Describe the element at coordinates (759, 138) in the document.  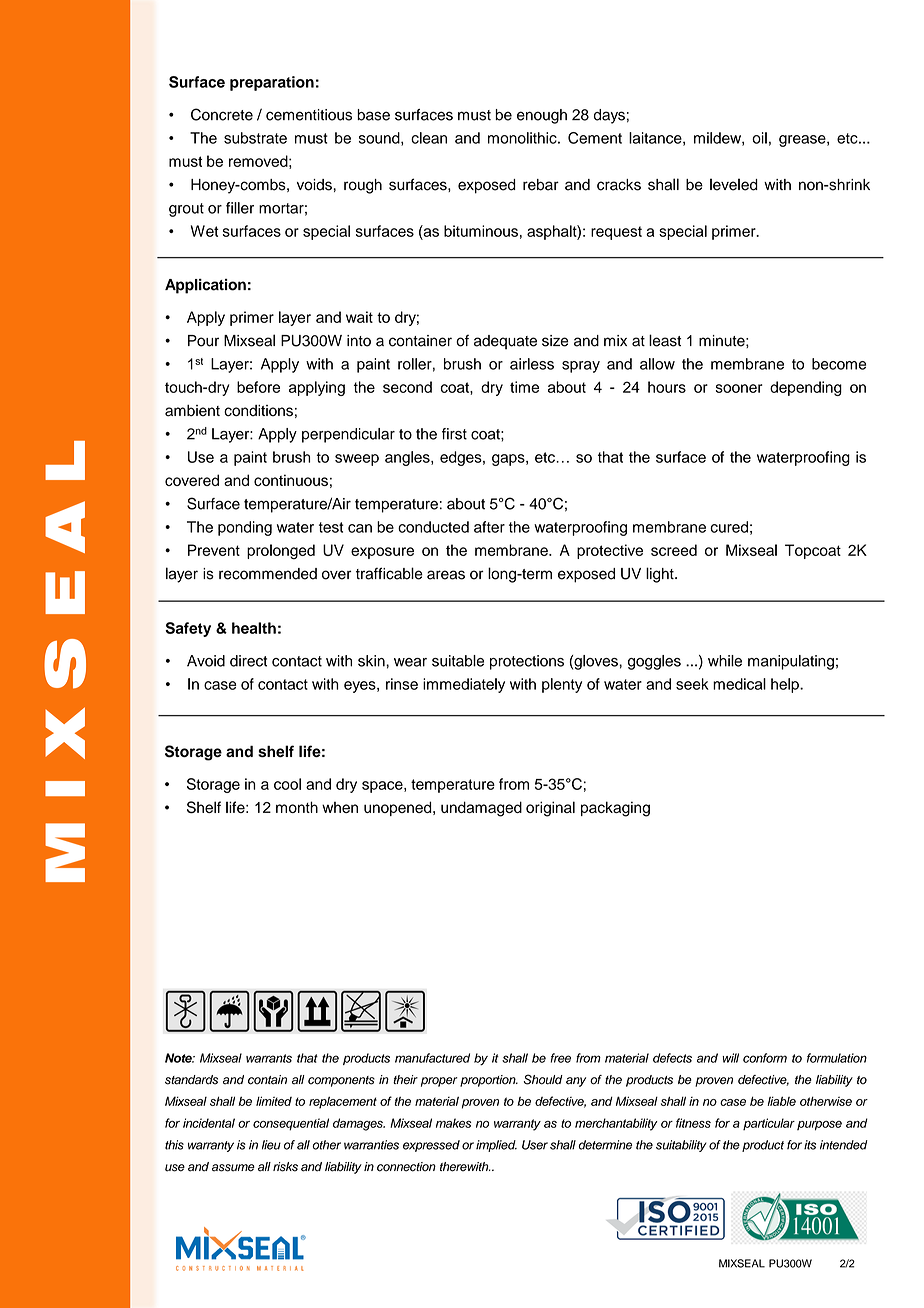
I see `oil` at that location.
